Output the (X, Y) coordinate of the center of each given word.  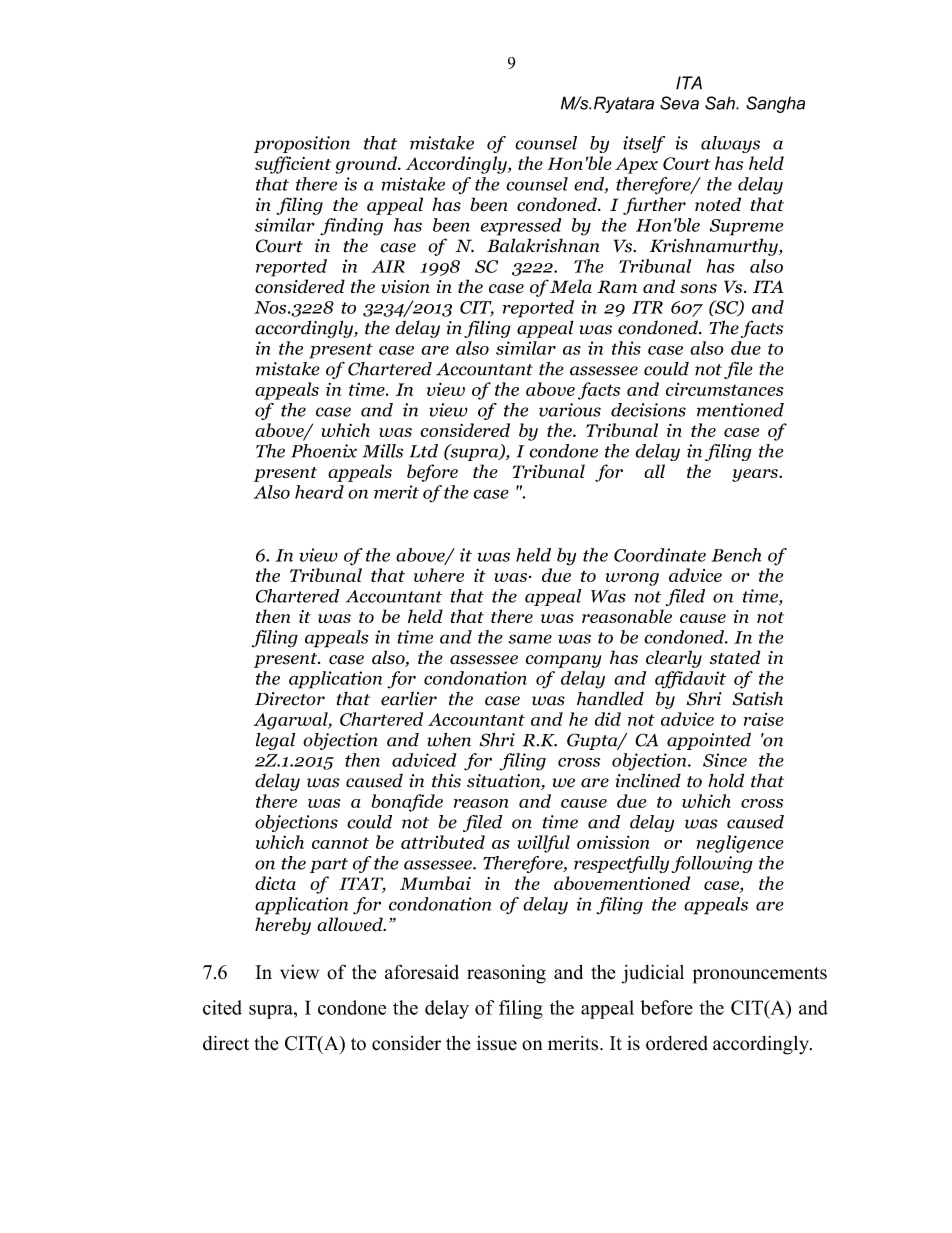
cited (222, 1007)
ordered (677, 1043)
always (730, 144)
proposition (302, 144)
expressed (521, 227)
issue (497, 1043)
